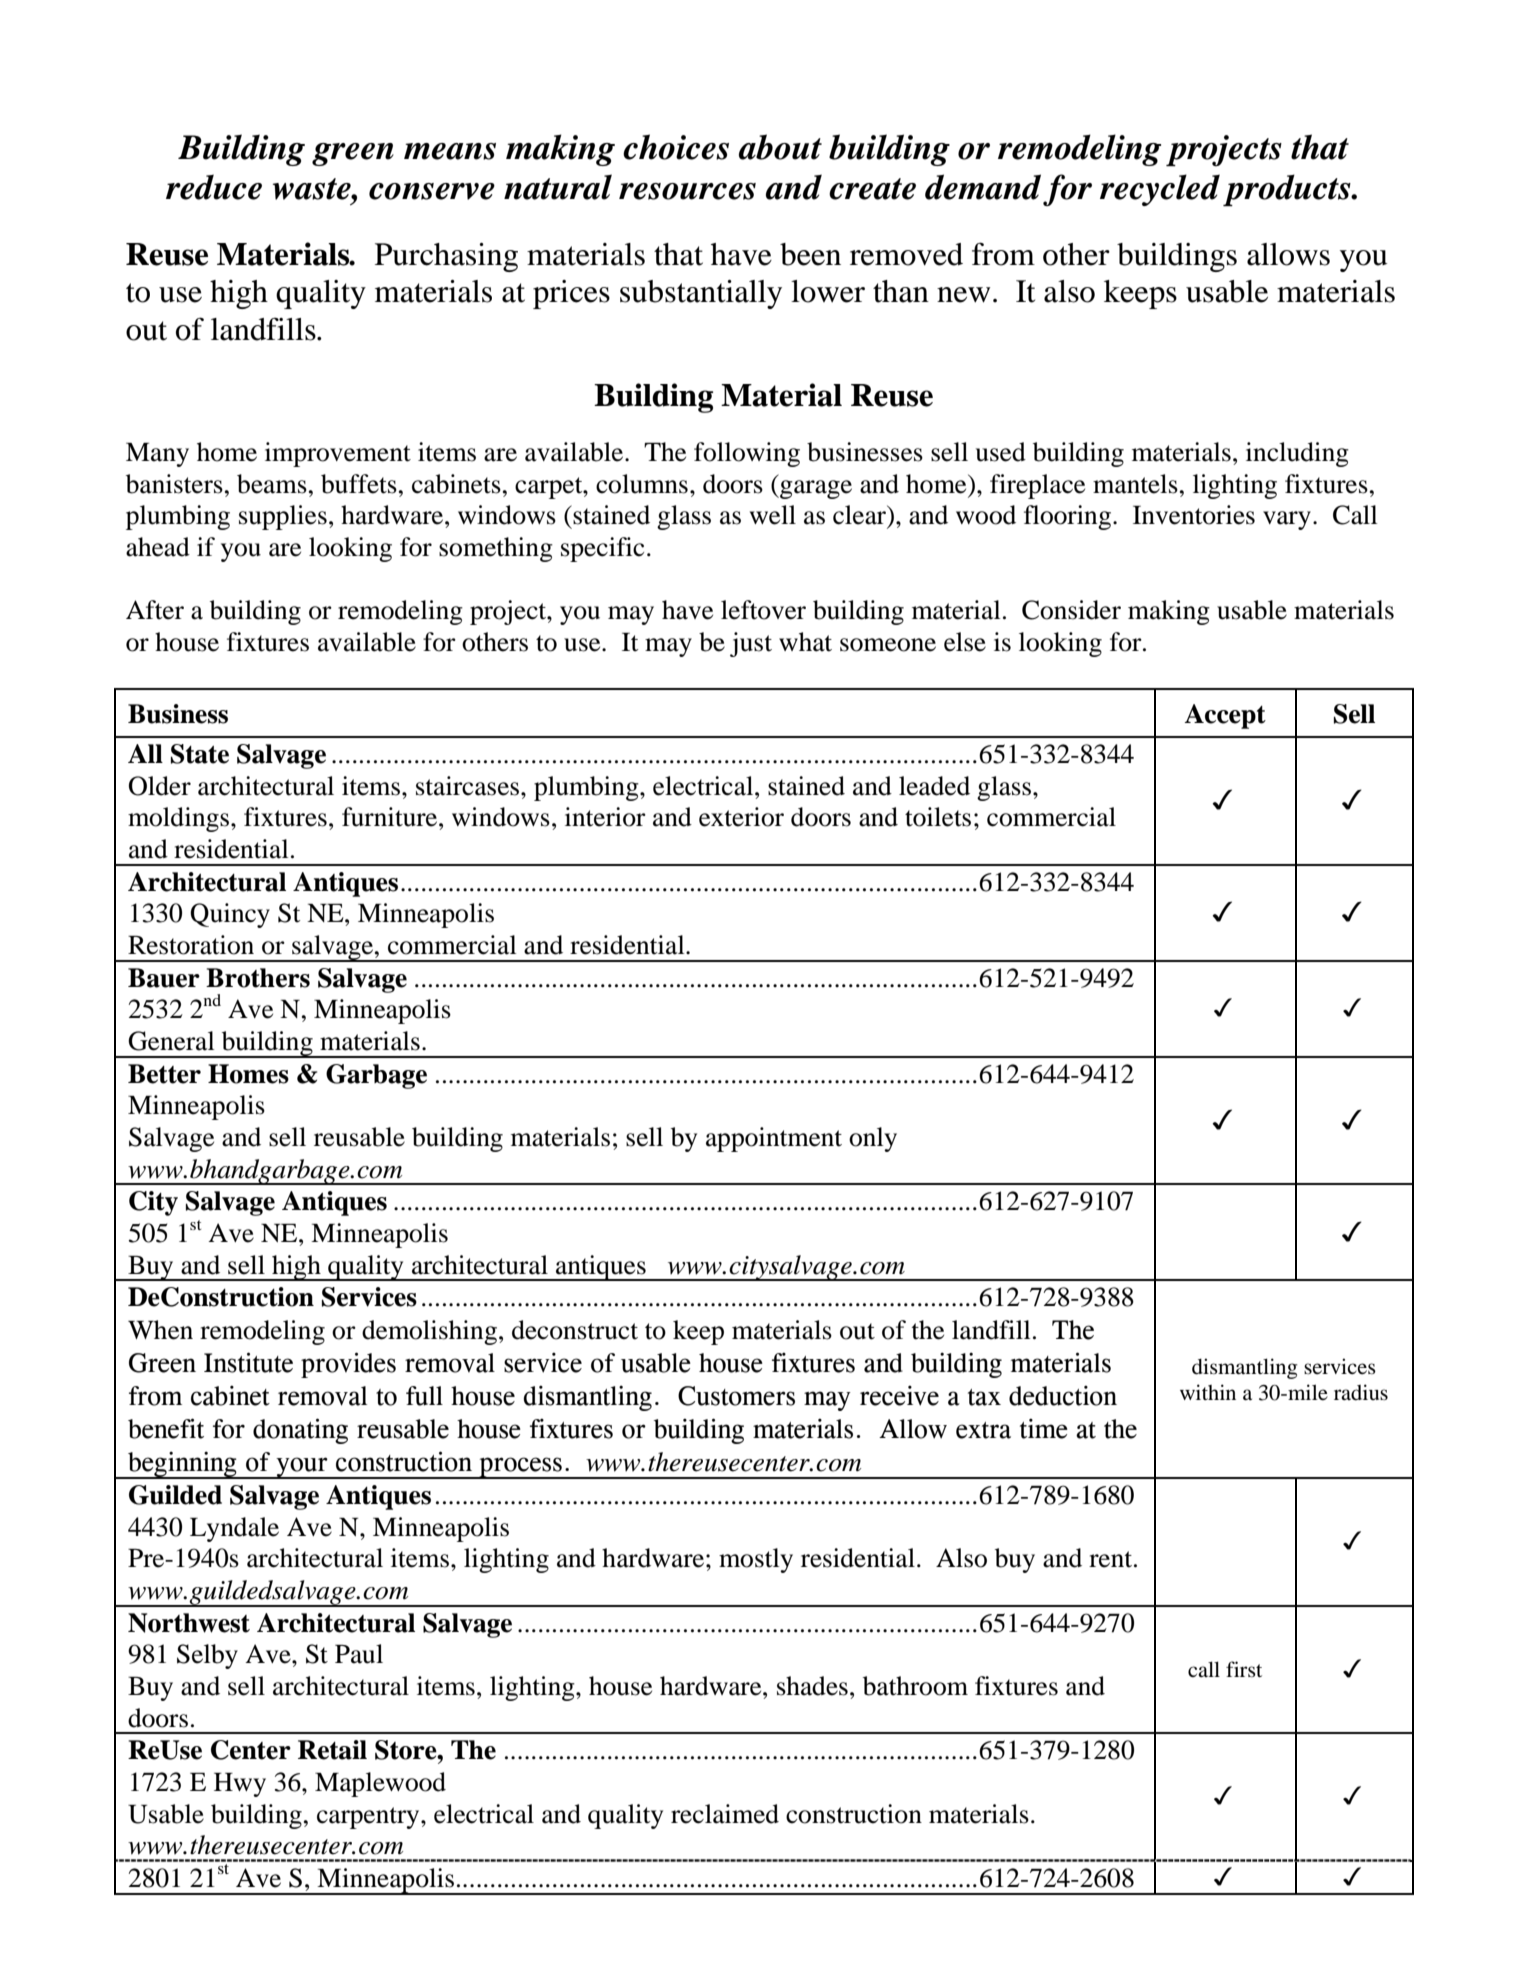 The height and width of the screenshot is (1978, 1528). What do you see at coordinates (1160, 190) in the screenshot?
I see `recycled` at bounding box center [1160, 190].
